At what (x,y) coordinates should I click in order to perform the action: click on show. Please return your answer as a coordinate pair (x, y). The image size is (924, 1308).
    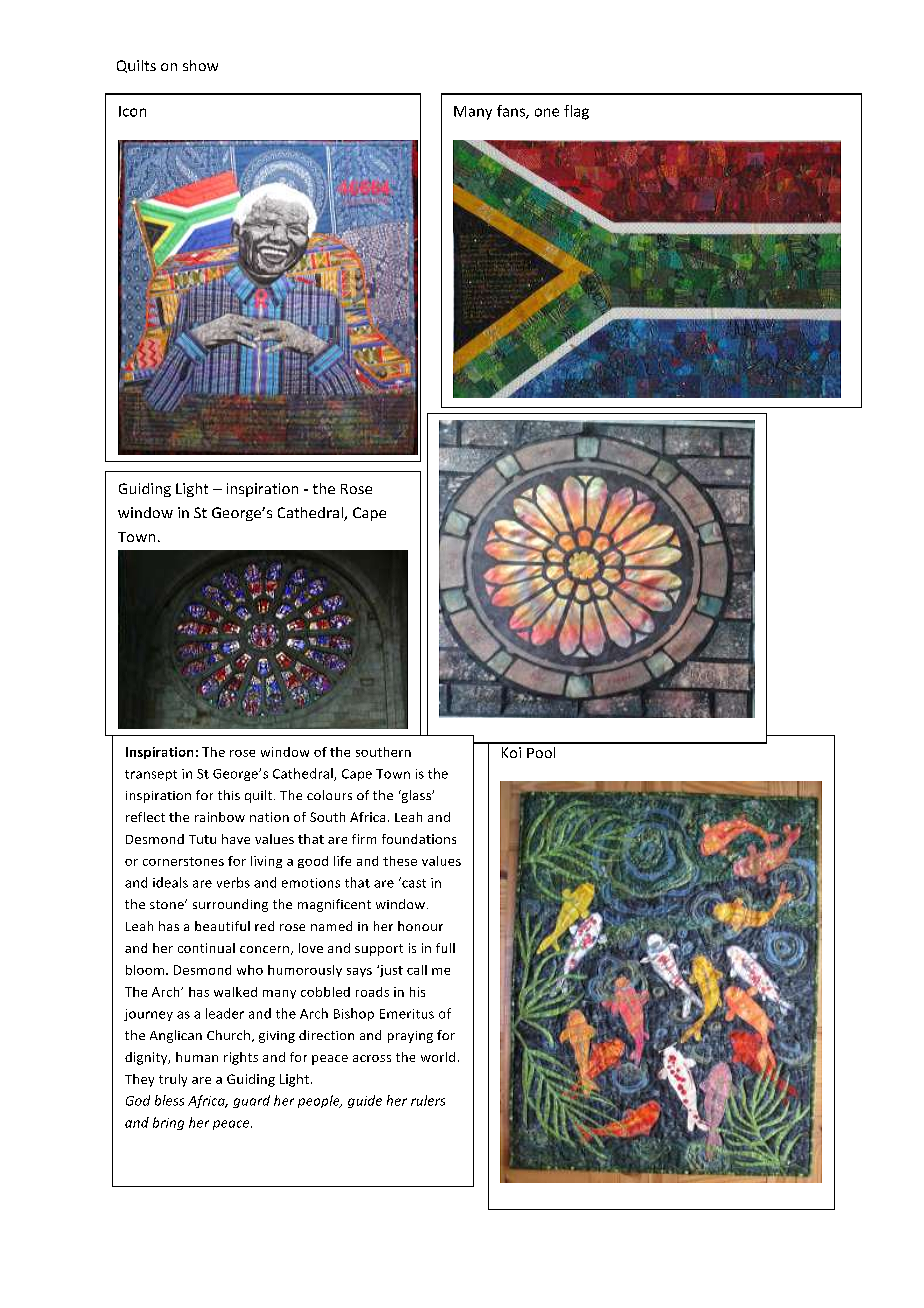
    Looking at the image, I should click on (200, 65).
